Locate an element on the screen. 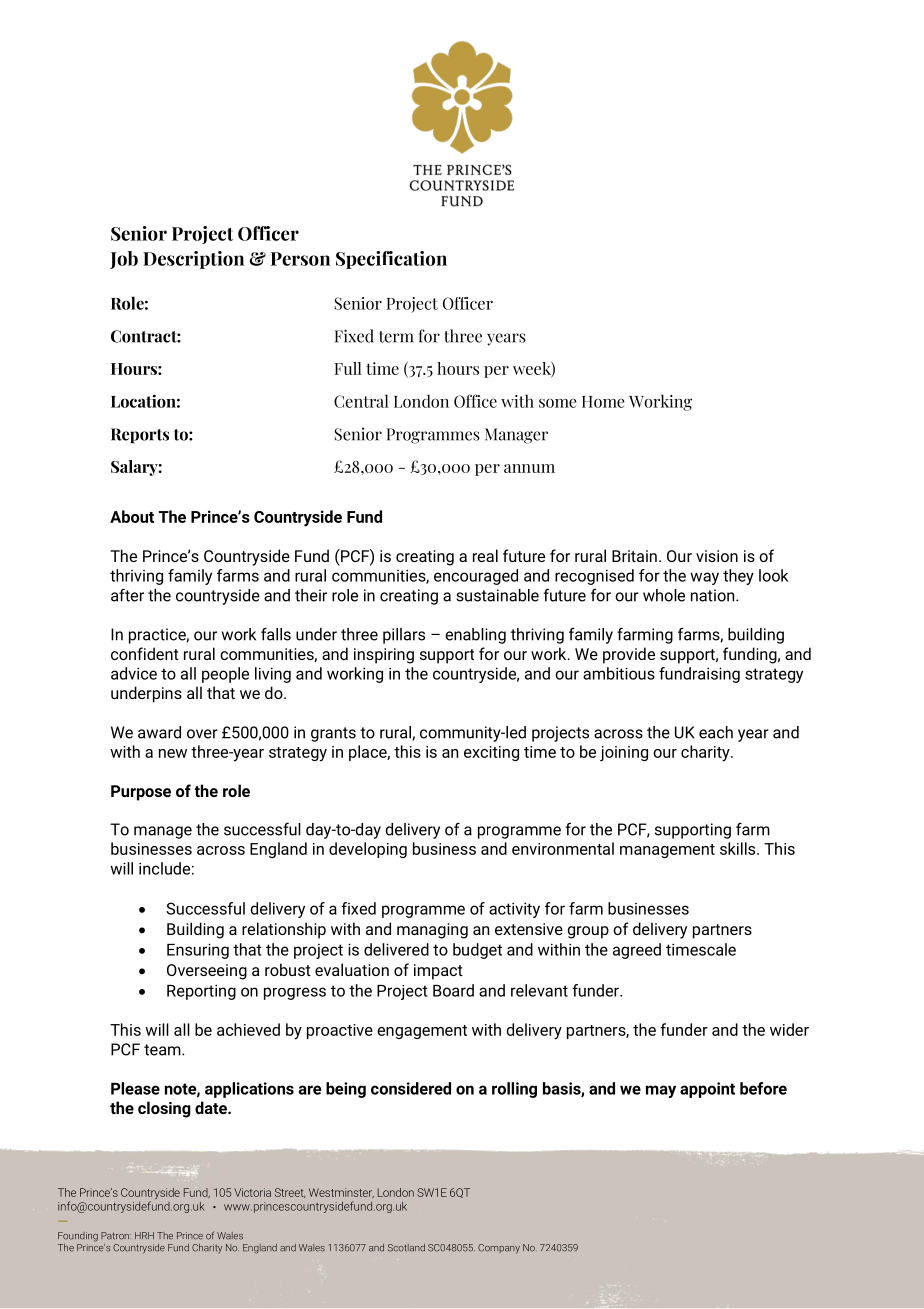 This screenshot has width=924, height=1309. Scotland is located at coordinates (406, 1248).
